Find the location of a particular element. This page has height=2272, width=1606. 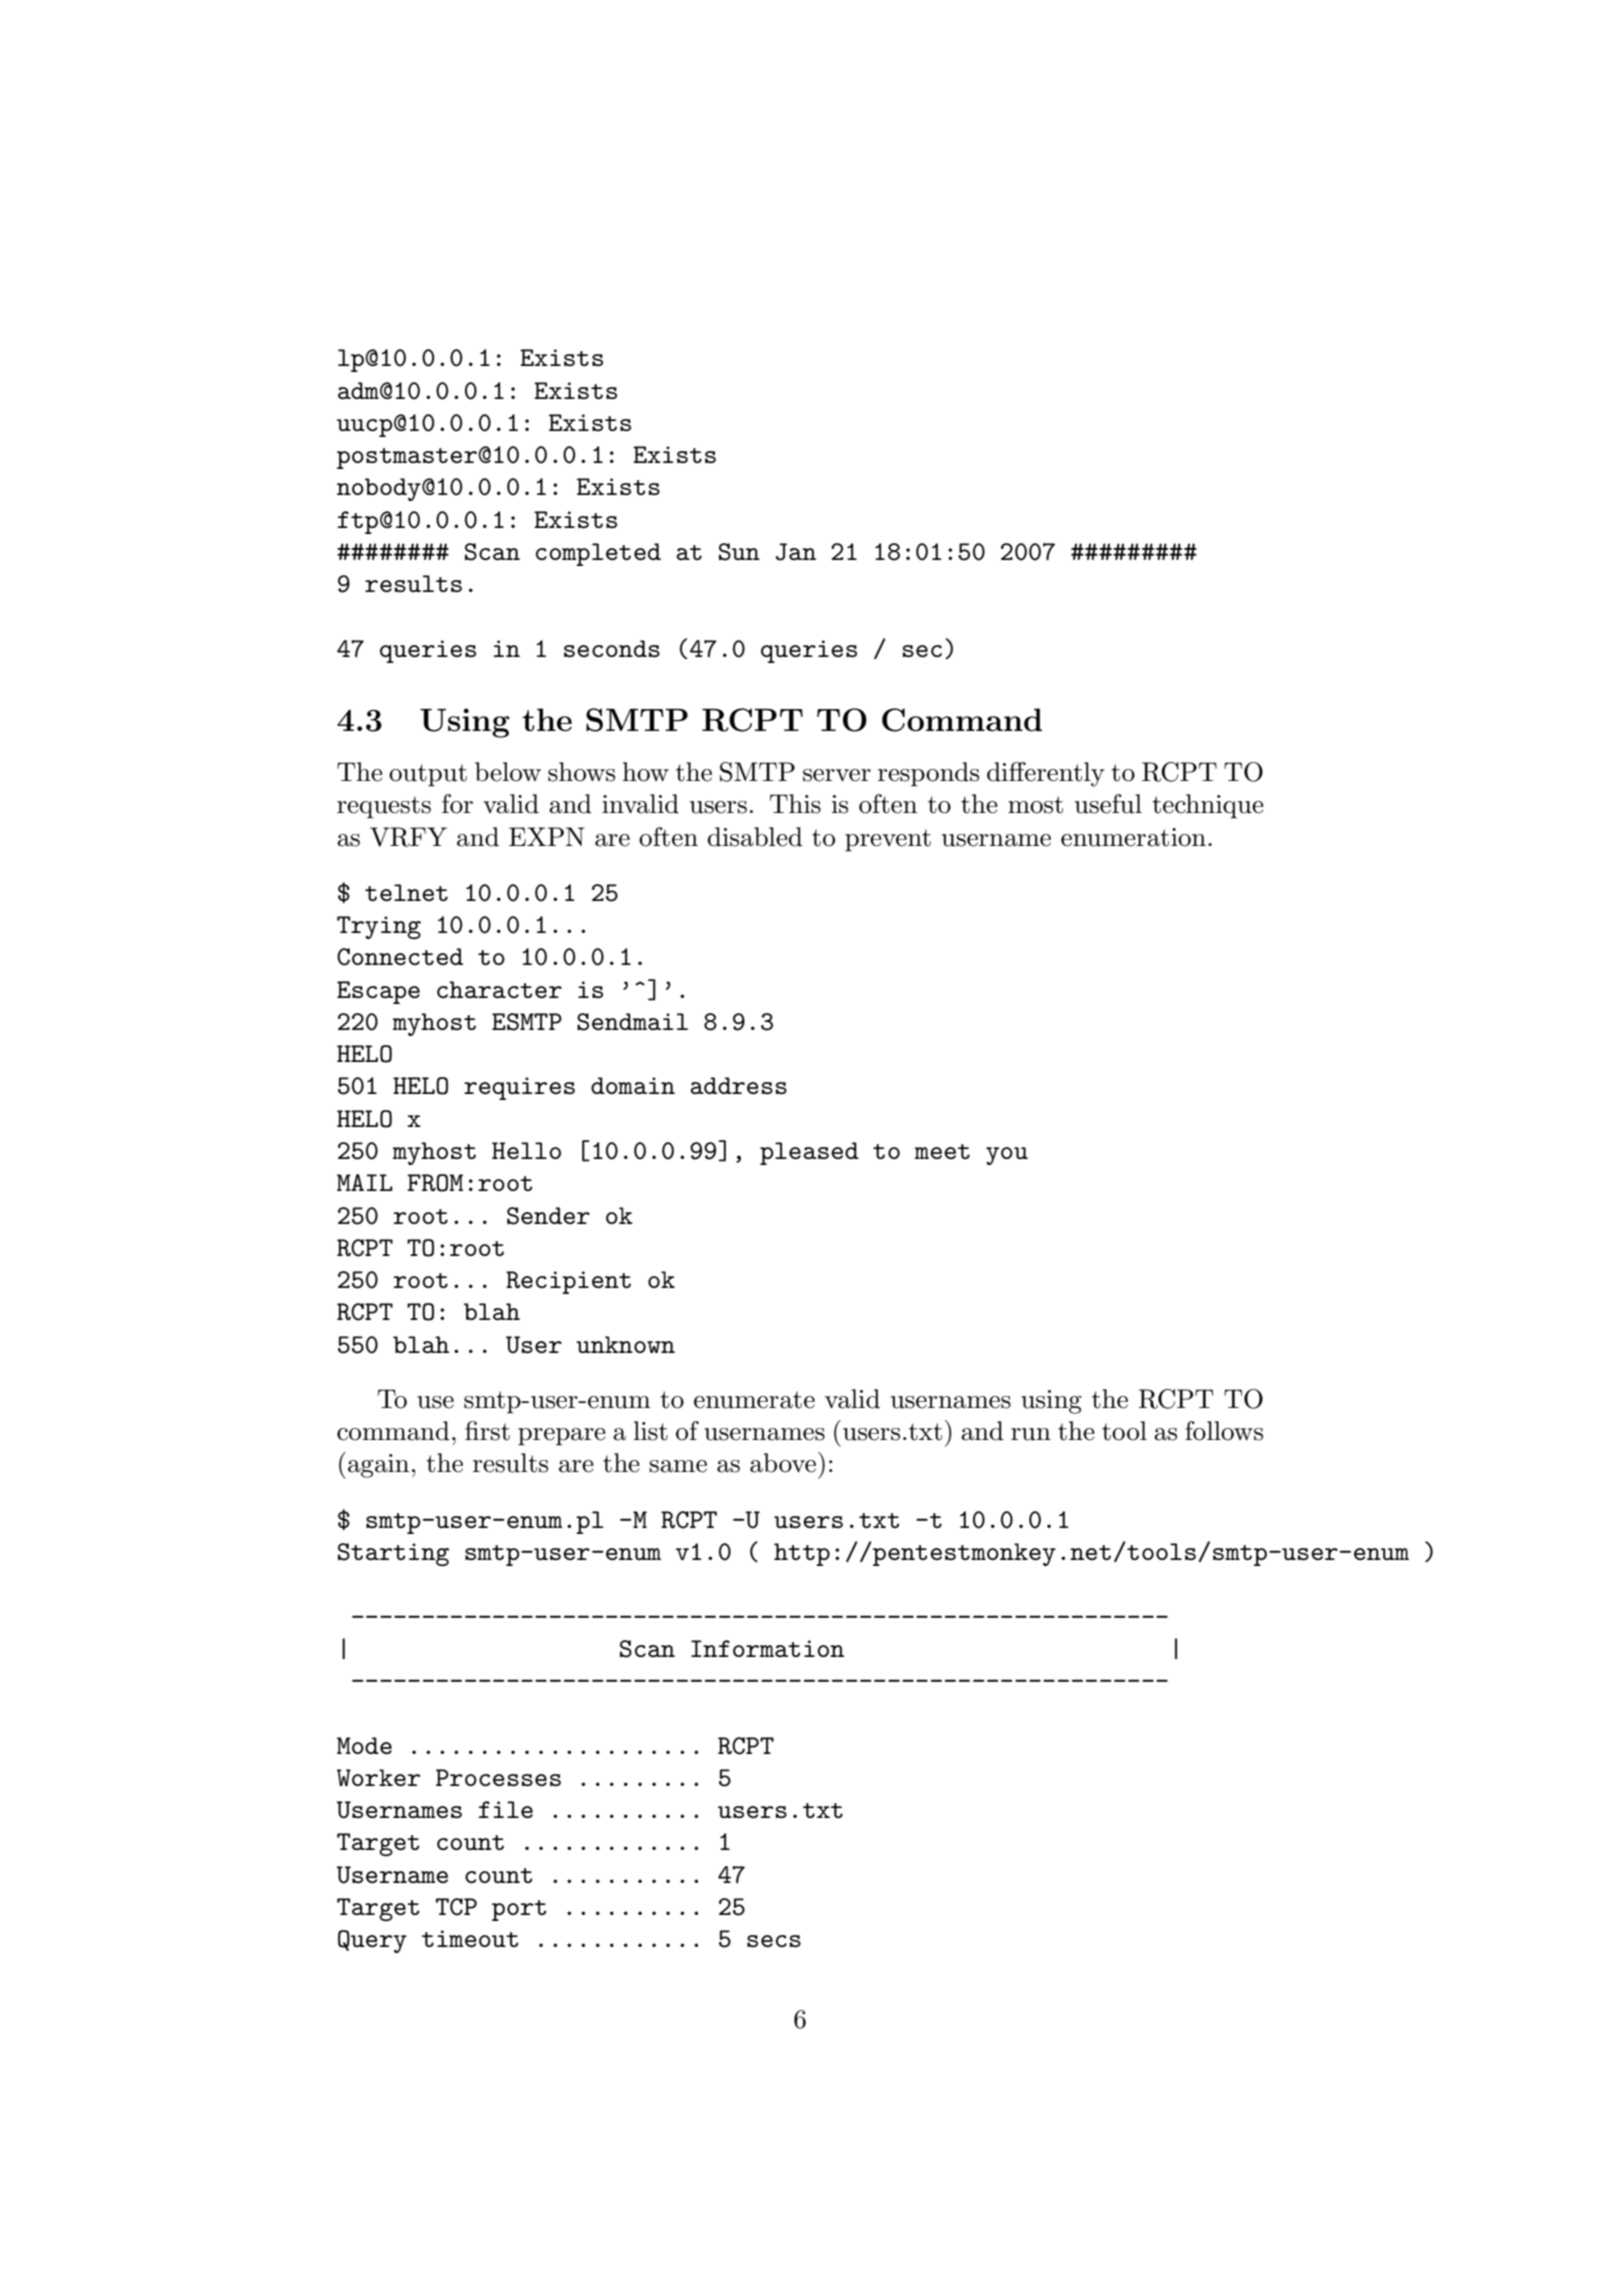

Jan is located at coordinates (796, 552).
